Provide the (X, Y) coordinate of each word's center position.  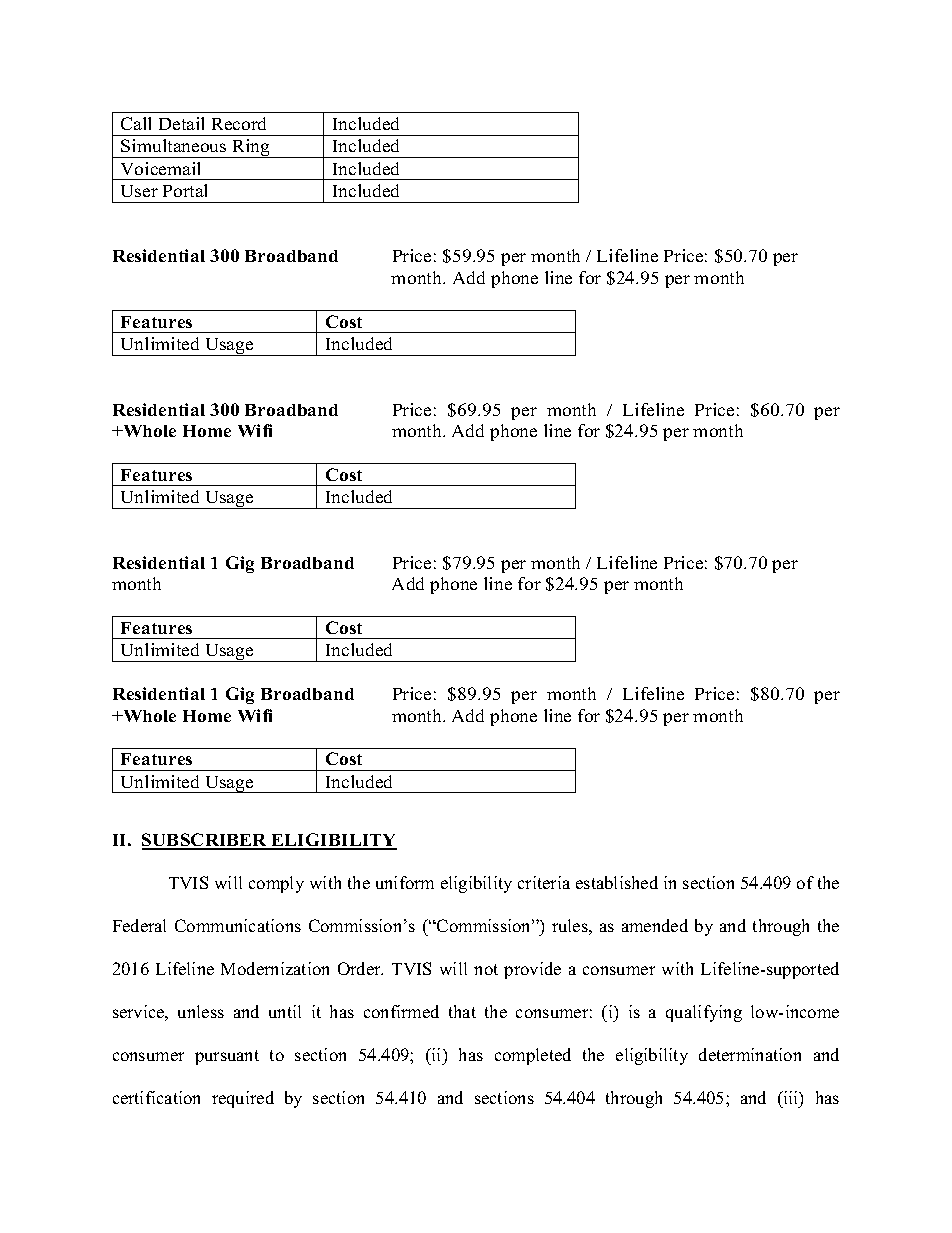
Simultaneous (173, 145)
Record (239, 123)
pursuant (227, 1057)
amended (655, 925)
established (617, 882)
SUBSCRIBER (206, 841)
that (462, 1011)
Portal (185, 190)
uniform (405, 882)
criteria (544, 882)
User (139, 191)
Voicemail (160, 168)
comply (276, 884)
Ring (251, 148)
